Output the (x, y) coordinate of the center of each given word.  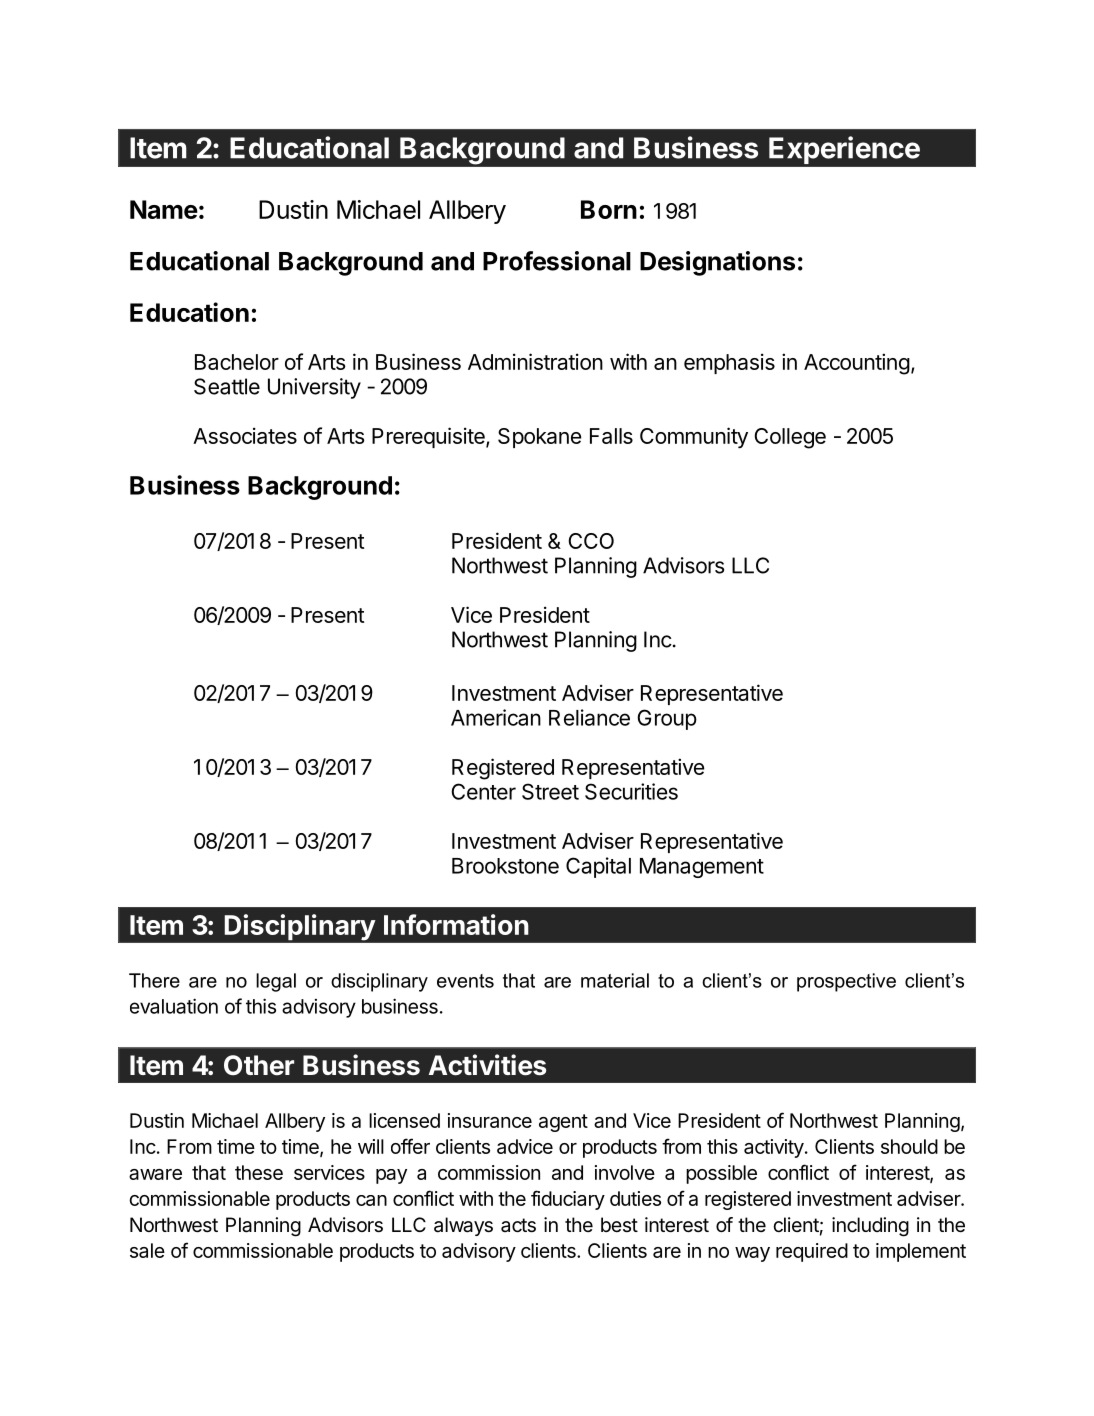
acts (518, 1225)
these (259, 1172)
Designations (717, 263)
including (870, 1227)
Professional (557, 261)
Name (164, 209)
